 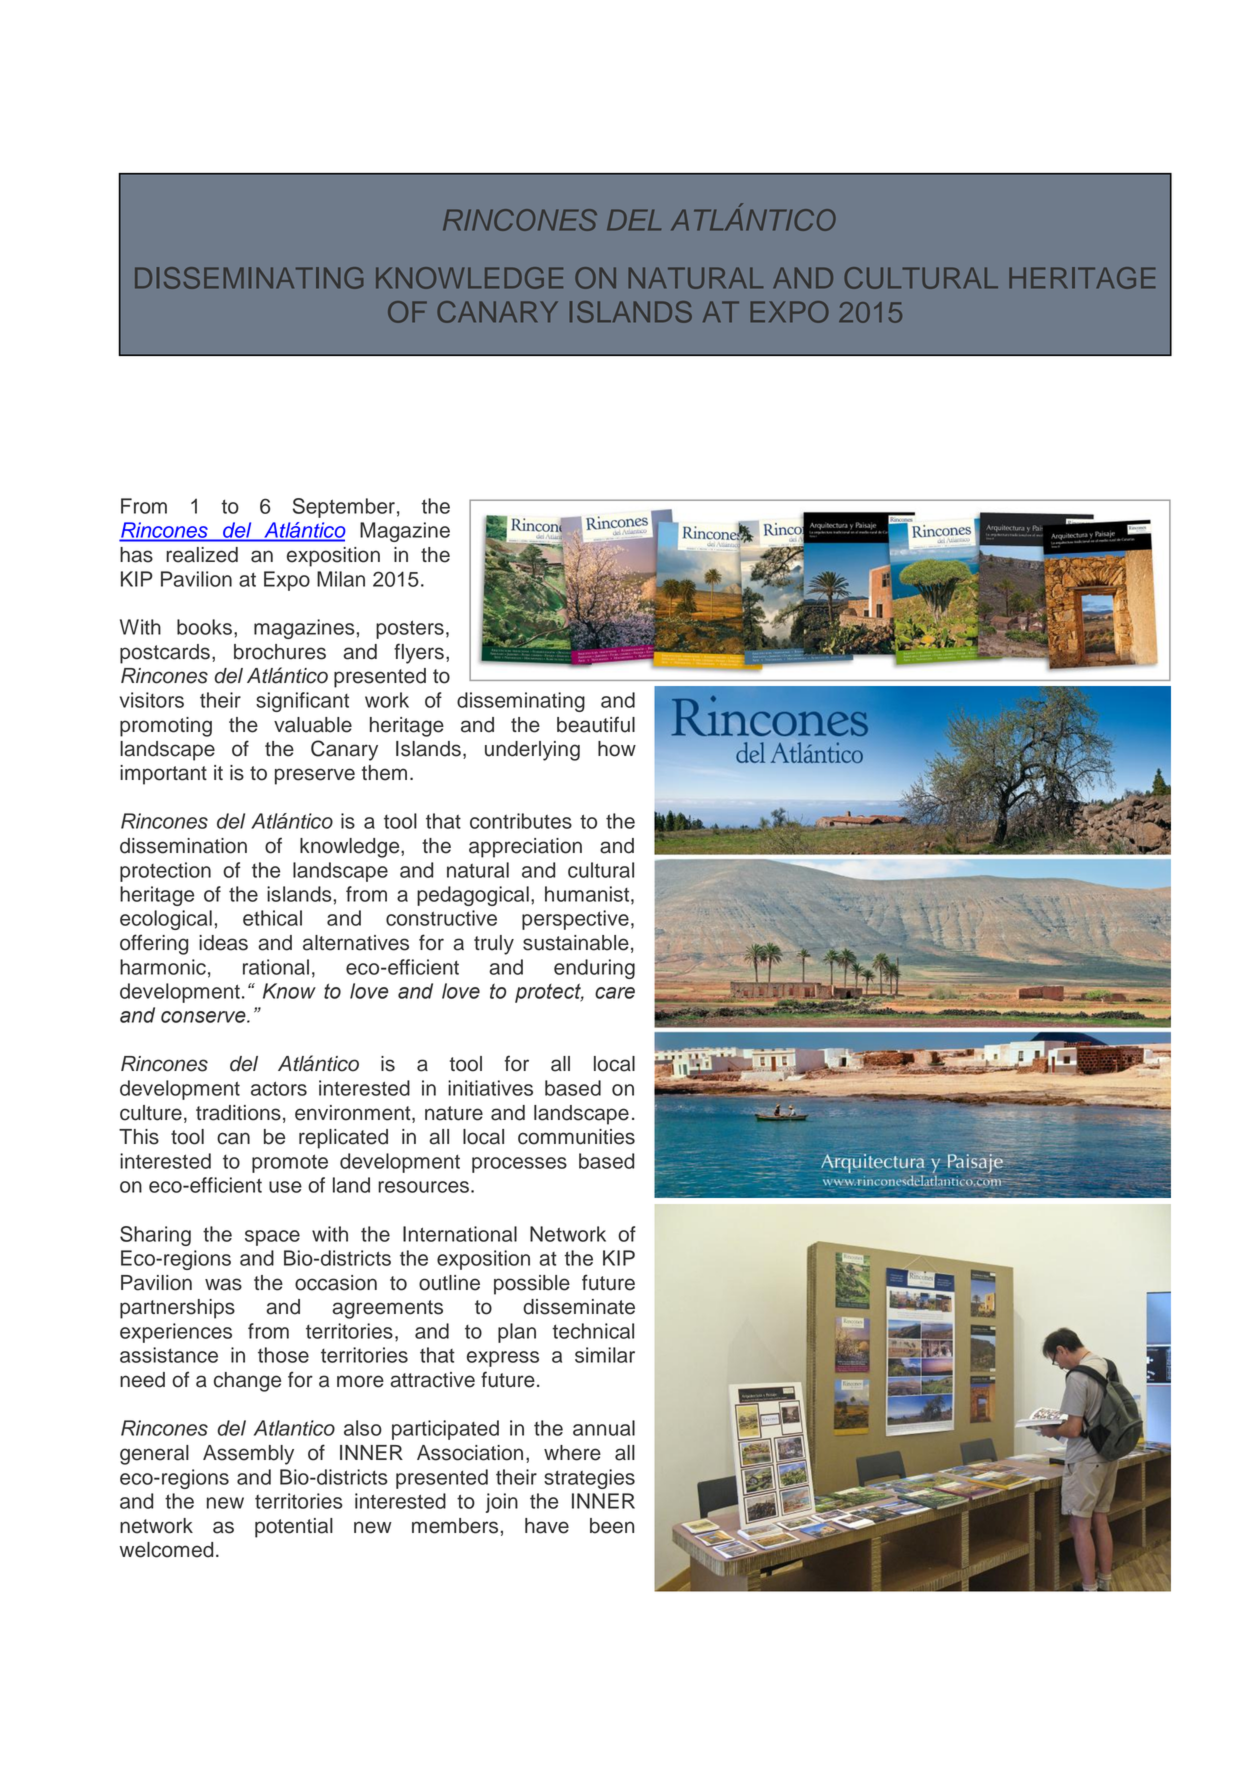 What do you see at coordinates (163, 775) in the document?
I see `important` at bounding box center [163, 775].
